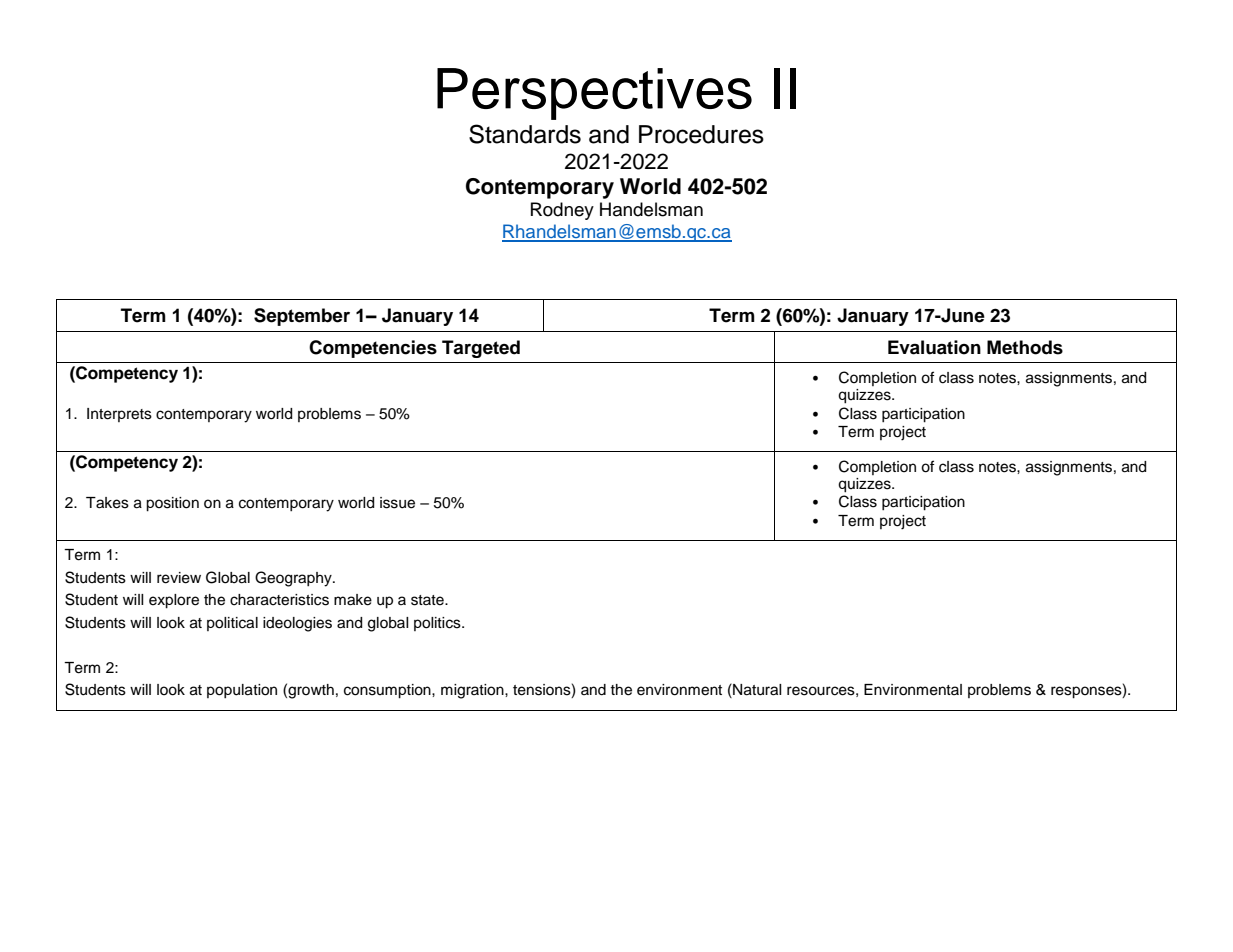 The height and width of the page is (952, 1233). What do you see at coordinates (119, 415) in the page?
I see `Interprets` at bounding box center [119, 415].
